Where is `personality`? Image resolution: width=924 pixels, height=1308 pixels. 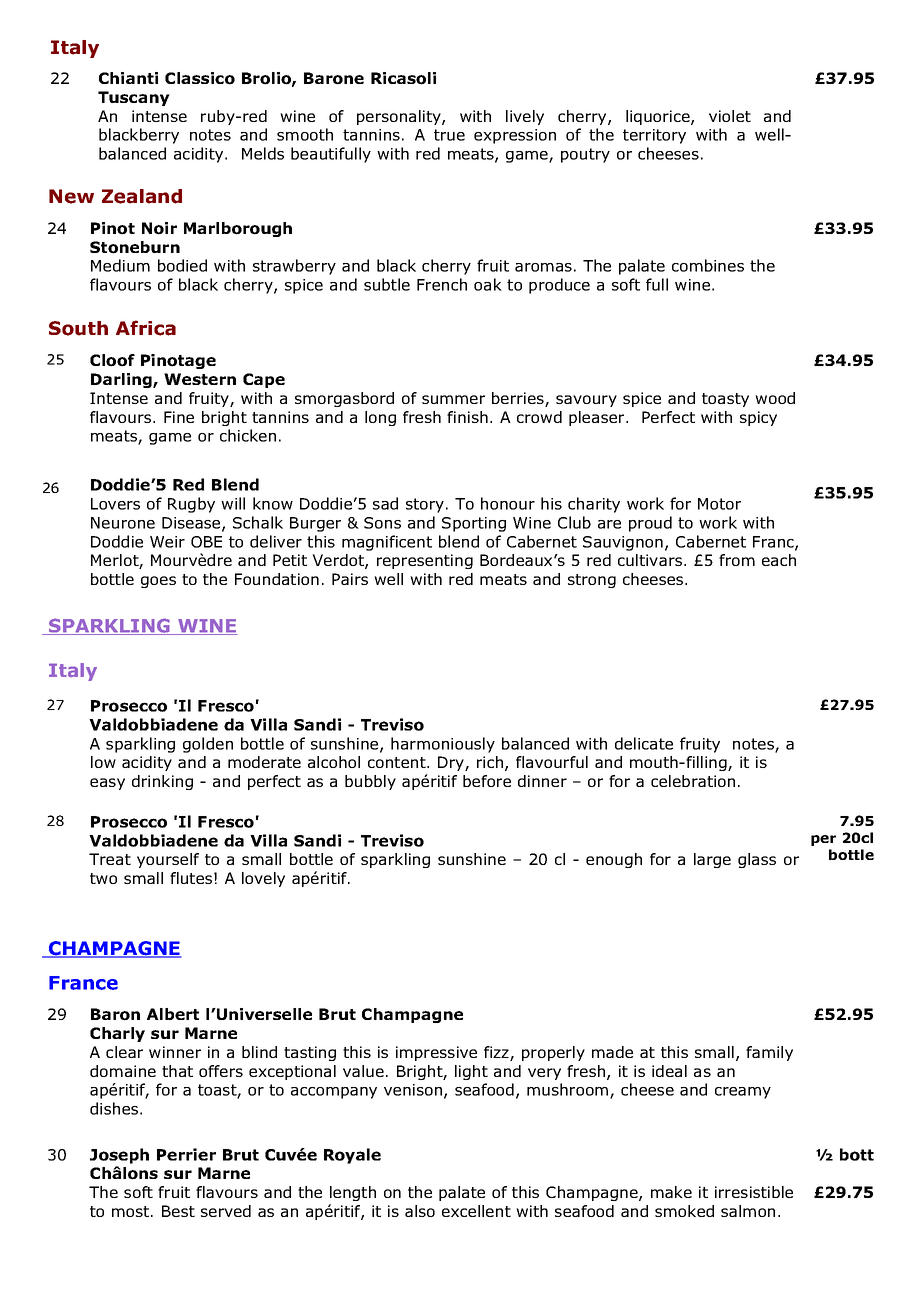 personality is located at coordinates (400, 117).
